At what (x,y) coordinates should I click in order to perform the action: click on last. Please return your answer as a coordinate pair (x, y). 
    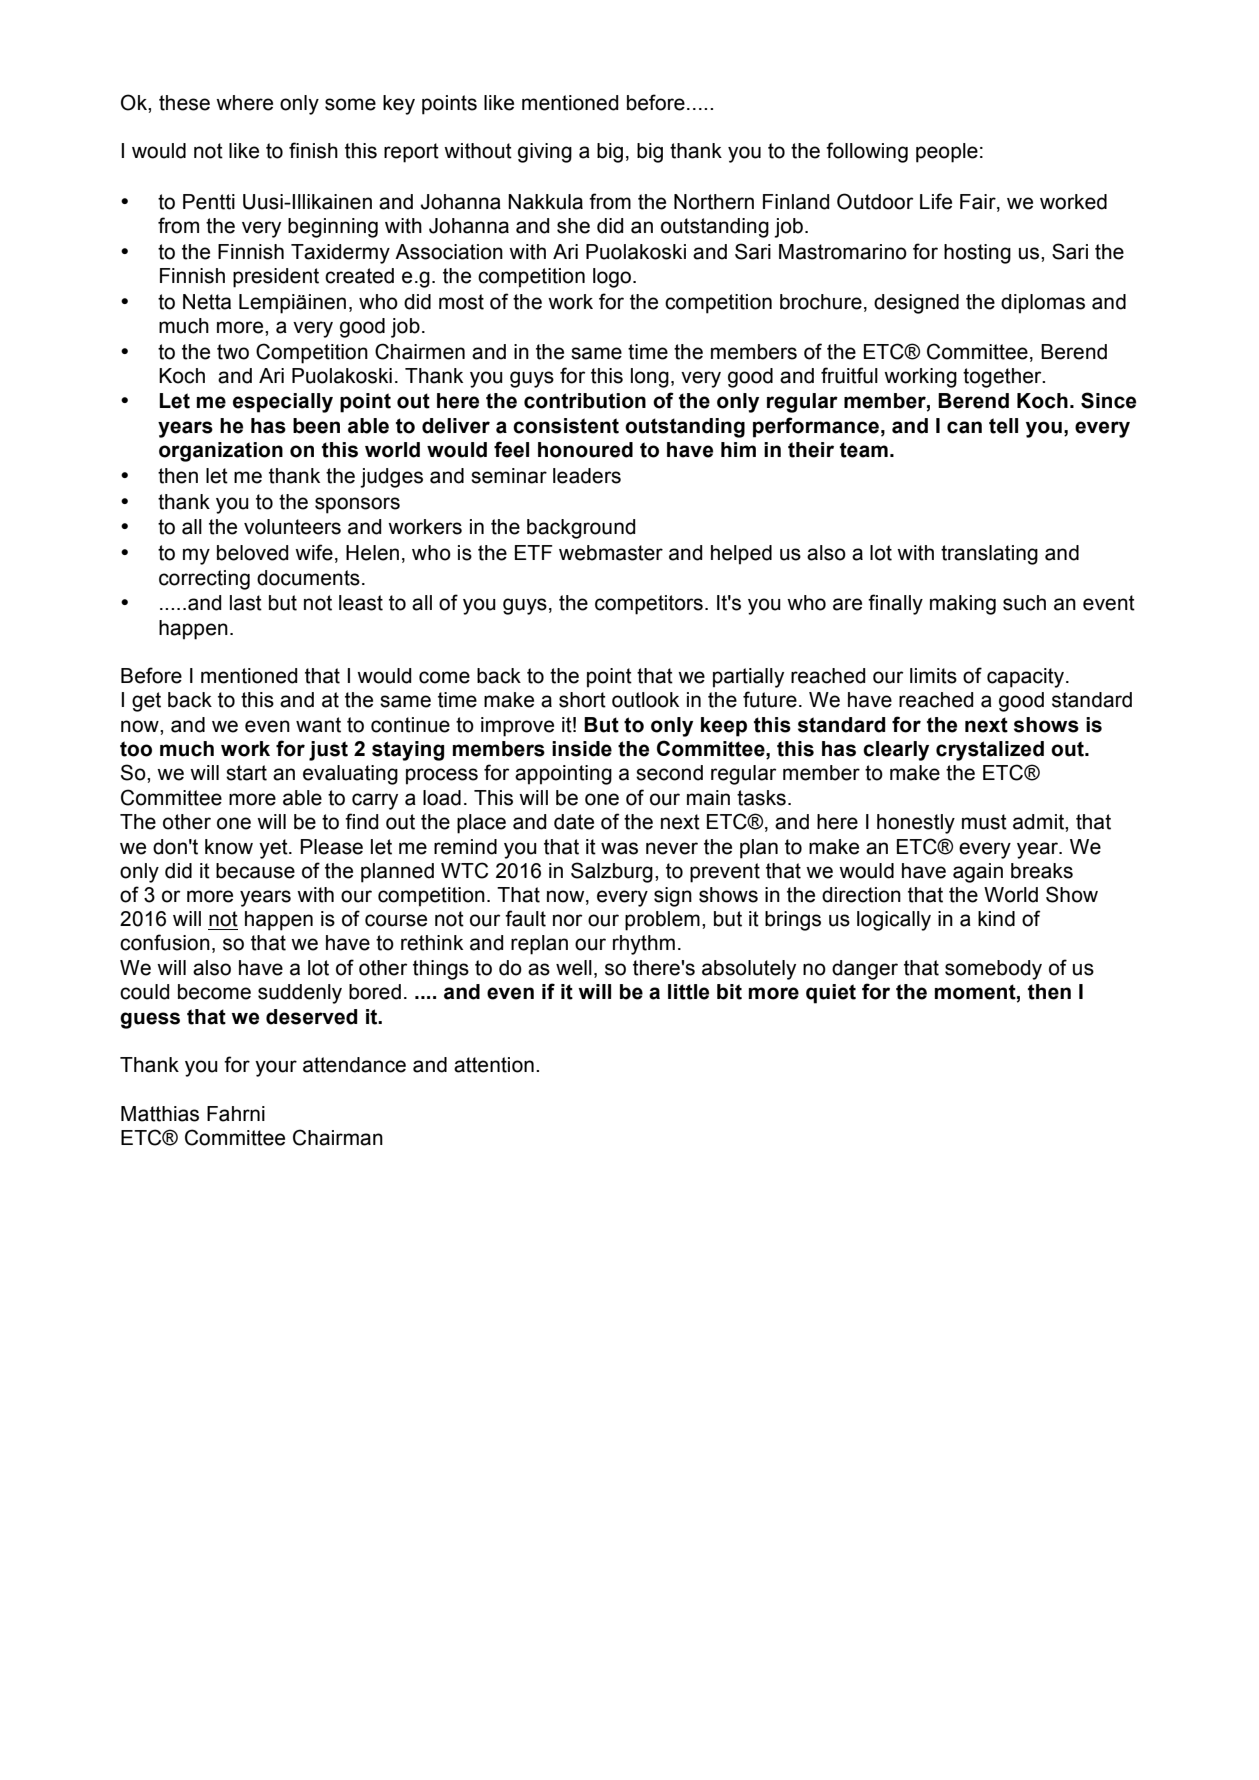
    Looking at the image, I should click on (246, 603).
